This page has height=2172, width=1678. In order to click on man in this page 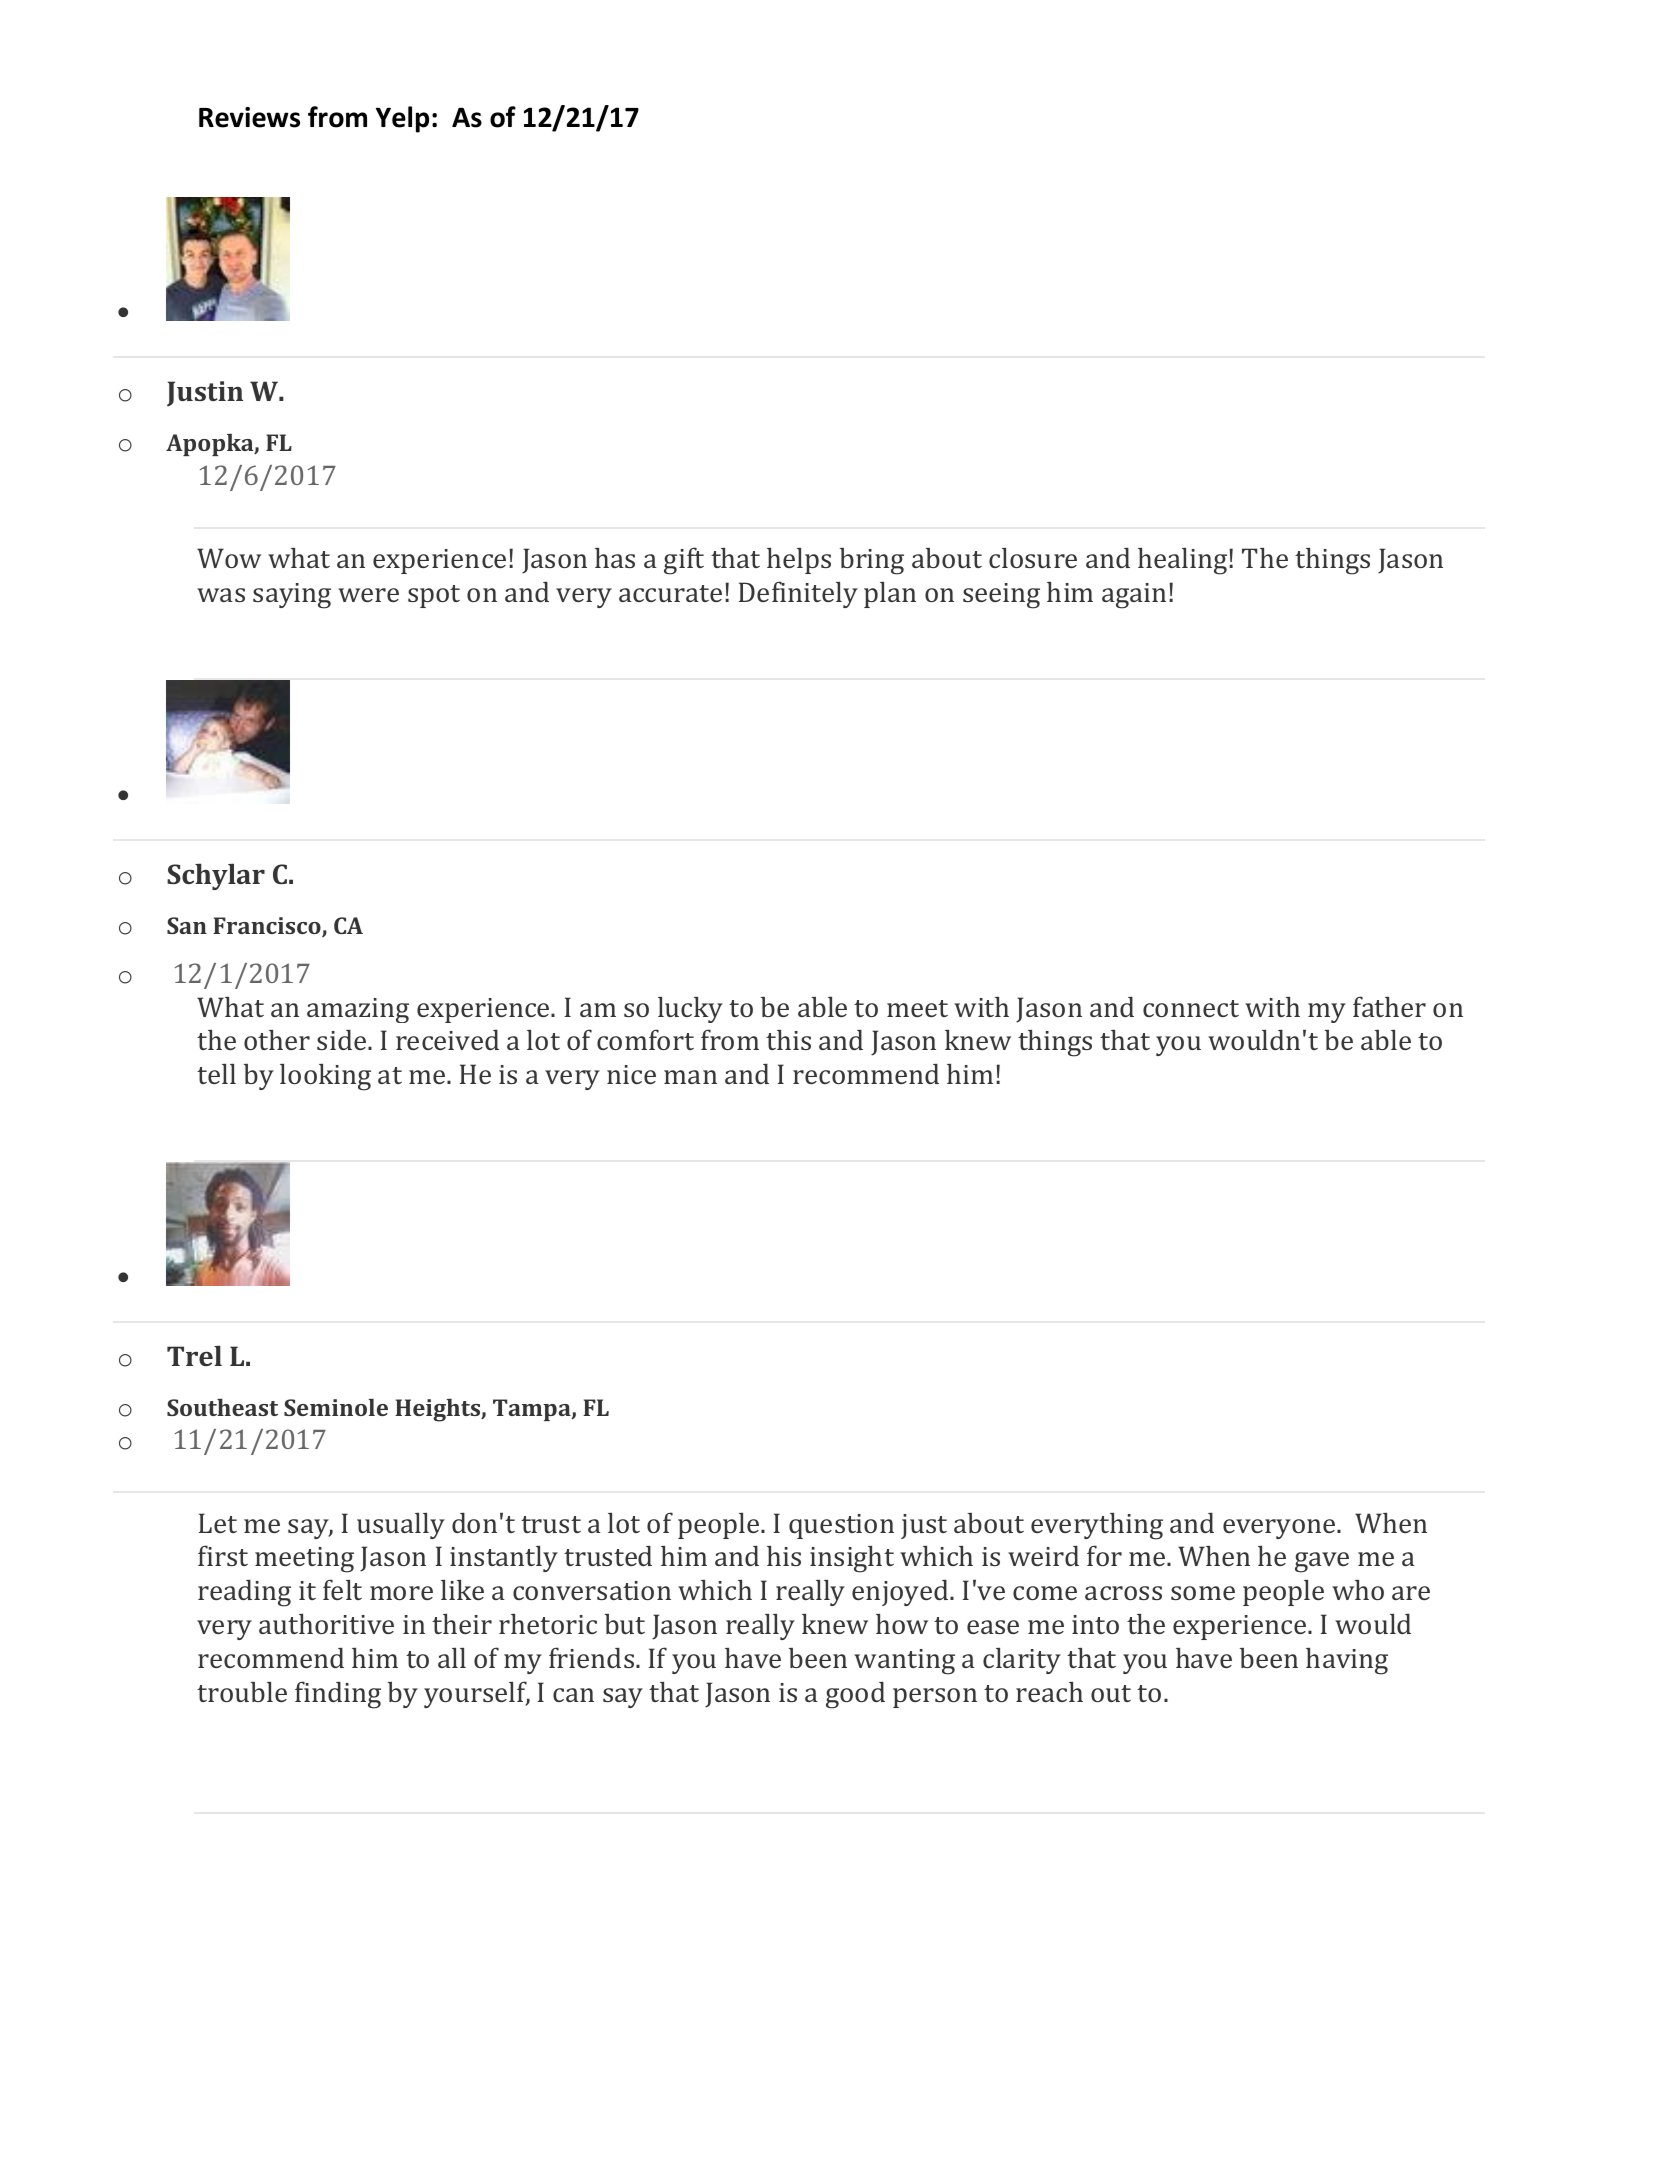, I will do `click(690, 1077)`.
